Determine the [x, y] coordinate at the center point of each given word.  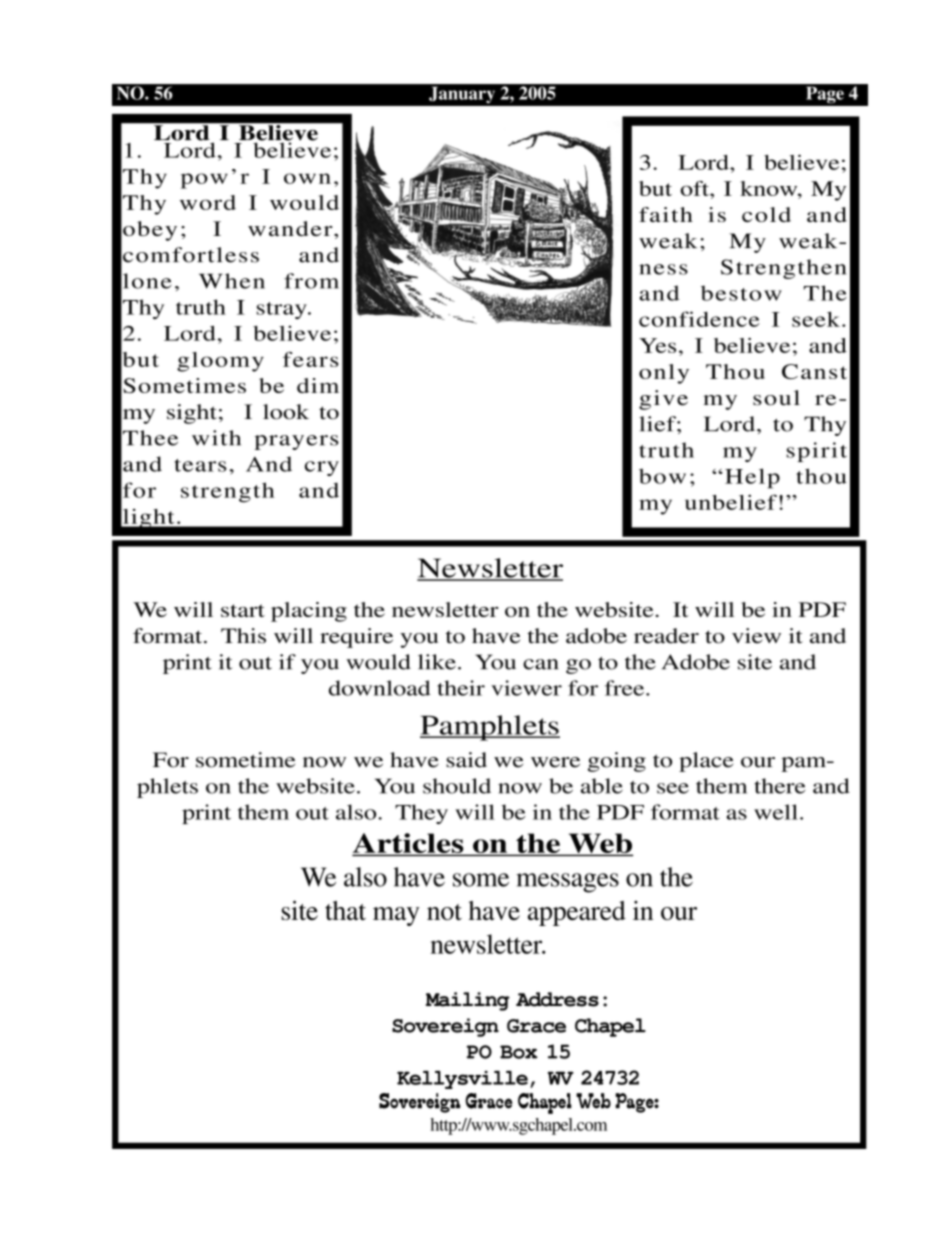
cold [766, 214]
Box [519, 1052]
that [345, 910]
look [286, 412]
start [243, 610]
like [437, 662]
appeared [577, 913]
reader [666, 636]
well [776, 812]
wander [291, 228]
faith [666, 214]
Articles [409, 844]
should [457, 786]
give [663, 400]
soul [776, 398]
